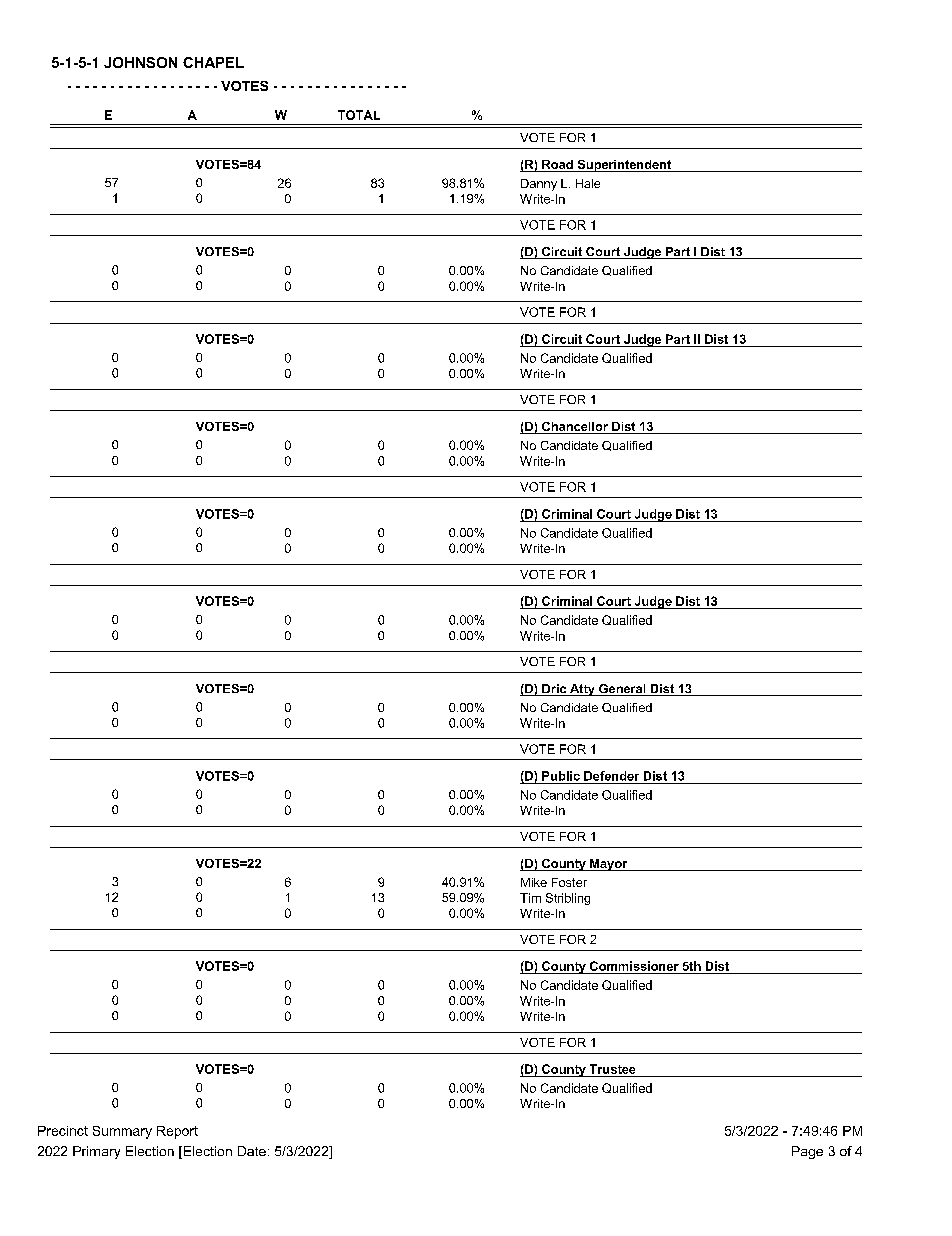 The image size is (952, 1236). What do you see at coordinates (122, 1132) in the page?
I see `Summary` at bounding box center [122, 1132].
